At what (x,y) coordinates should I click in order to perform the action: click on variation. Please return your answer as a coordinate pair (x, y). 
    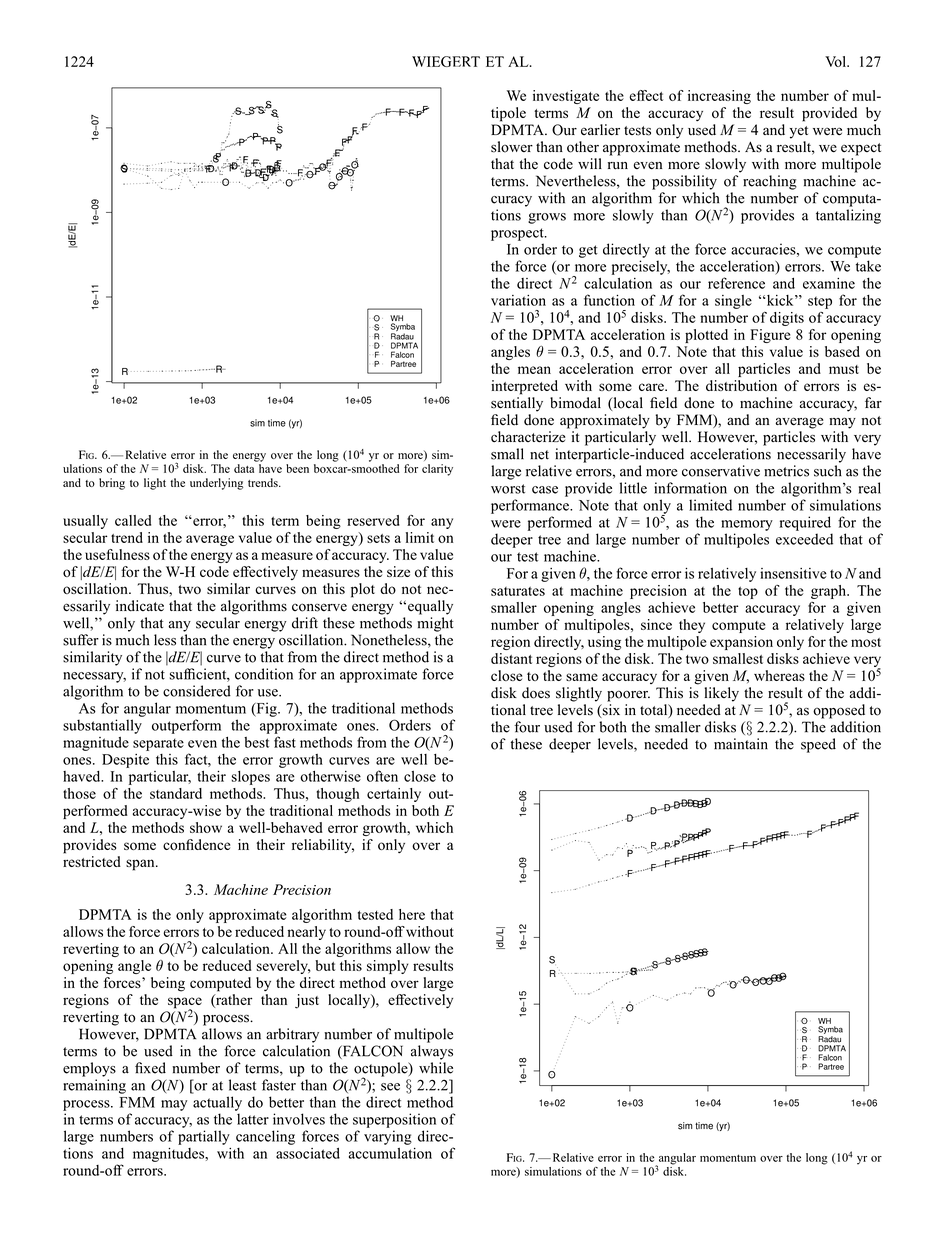
    Looking at the image, I should click on (518, 300).
